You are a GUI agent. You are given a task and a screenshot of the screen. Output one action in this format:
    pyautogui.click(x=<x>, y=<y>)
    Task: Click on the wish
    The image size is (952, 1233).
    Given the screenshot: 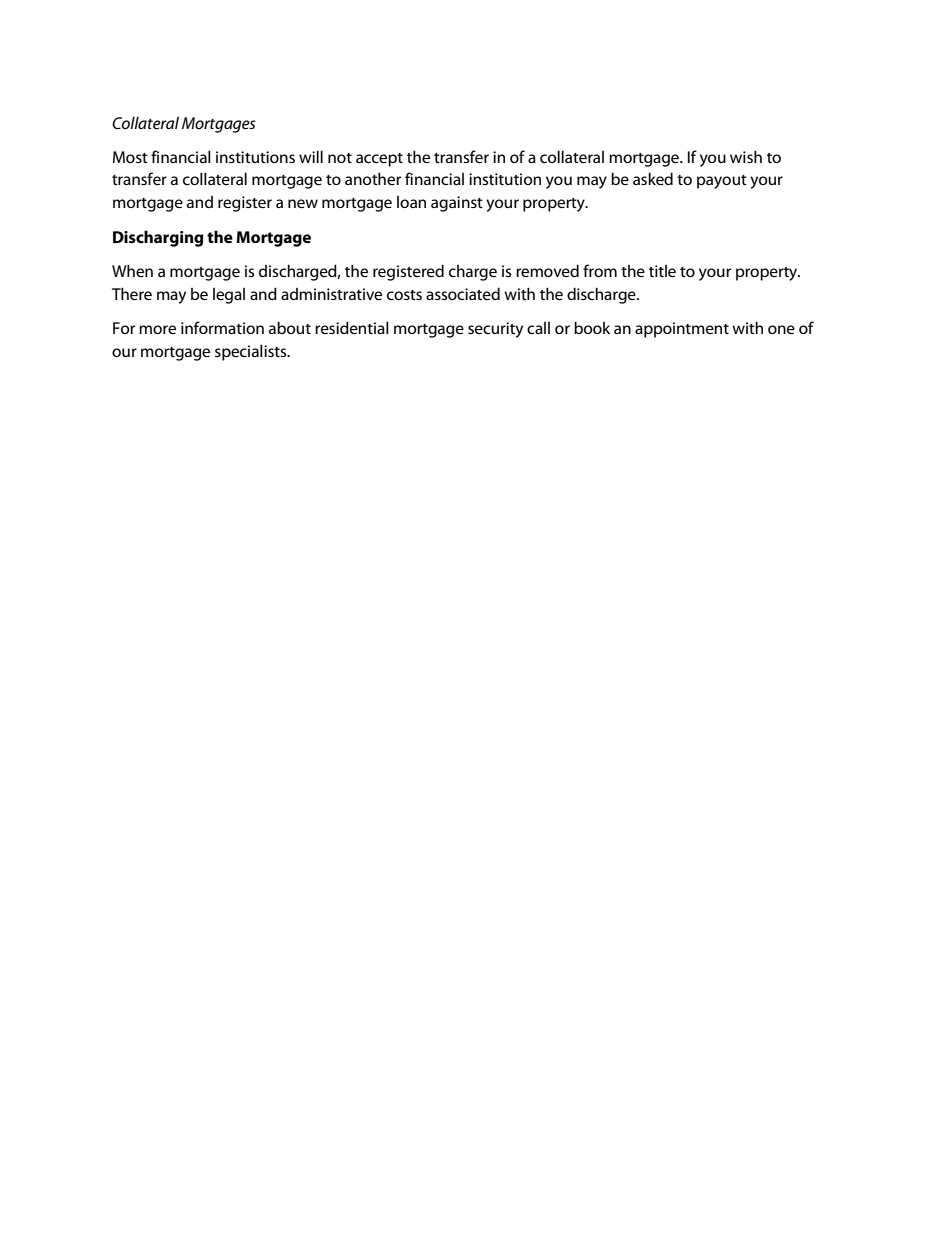 What is the action you would take?
    pyautogui.click(x=746, y=156)
